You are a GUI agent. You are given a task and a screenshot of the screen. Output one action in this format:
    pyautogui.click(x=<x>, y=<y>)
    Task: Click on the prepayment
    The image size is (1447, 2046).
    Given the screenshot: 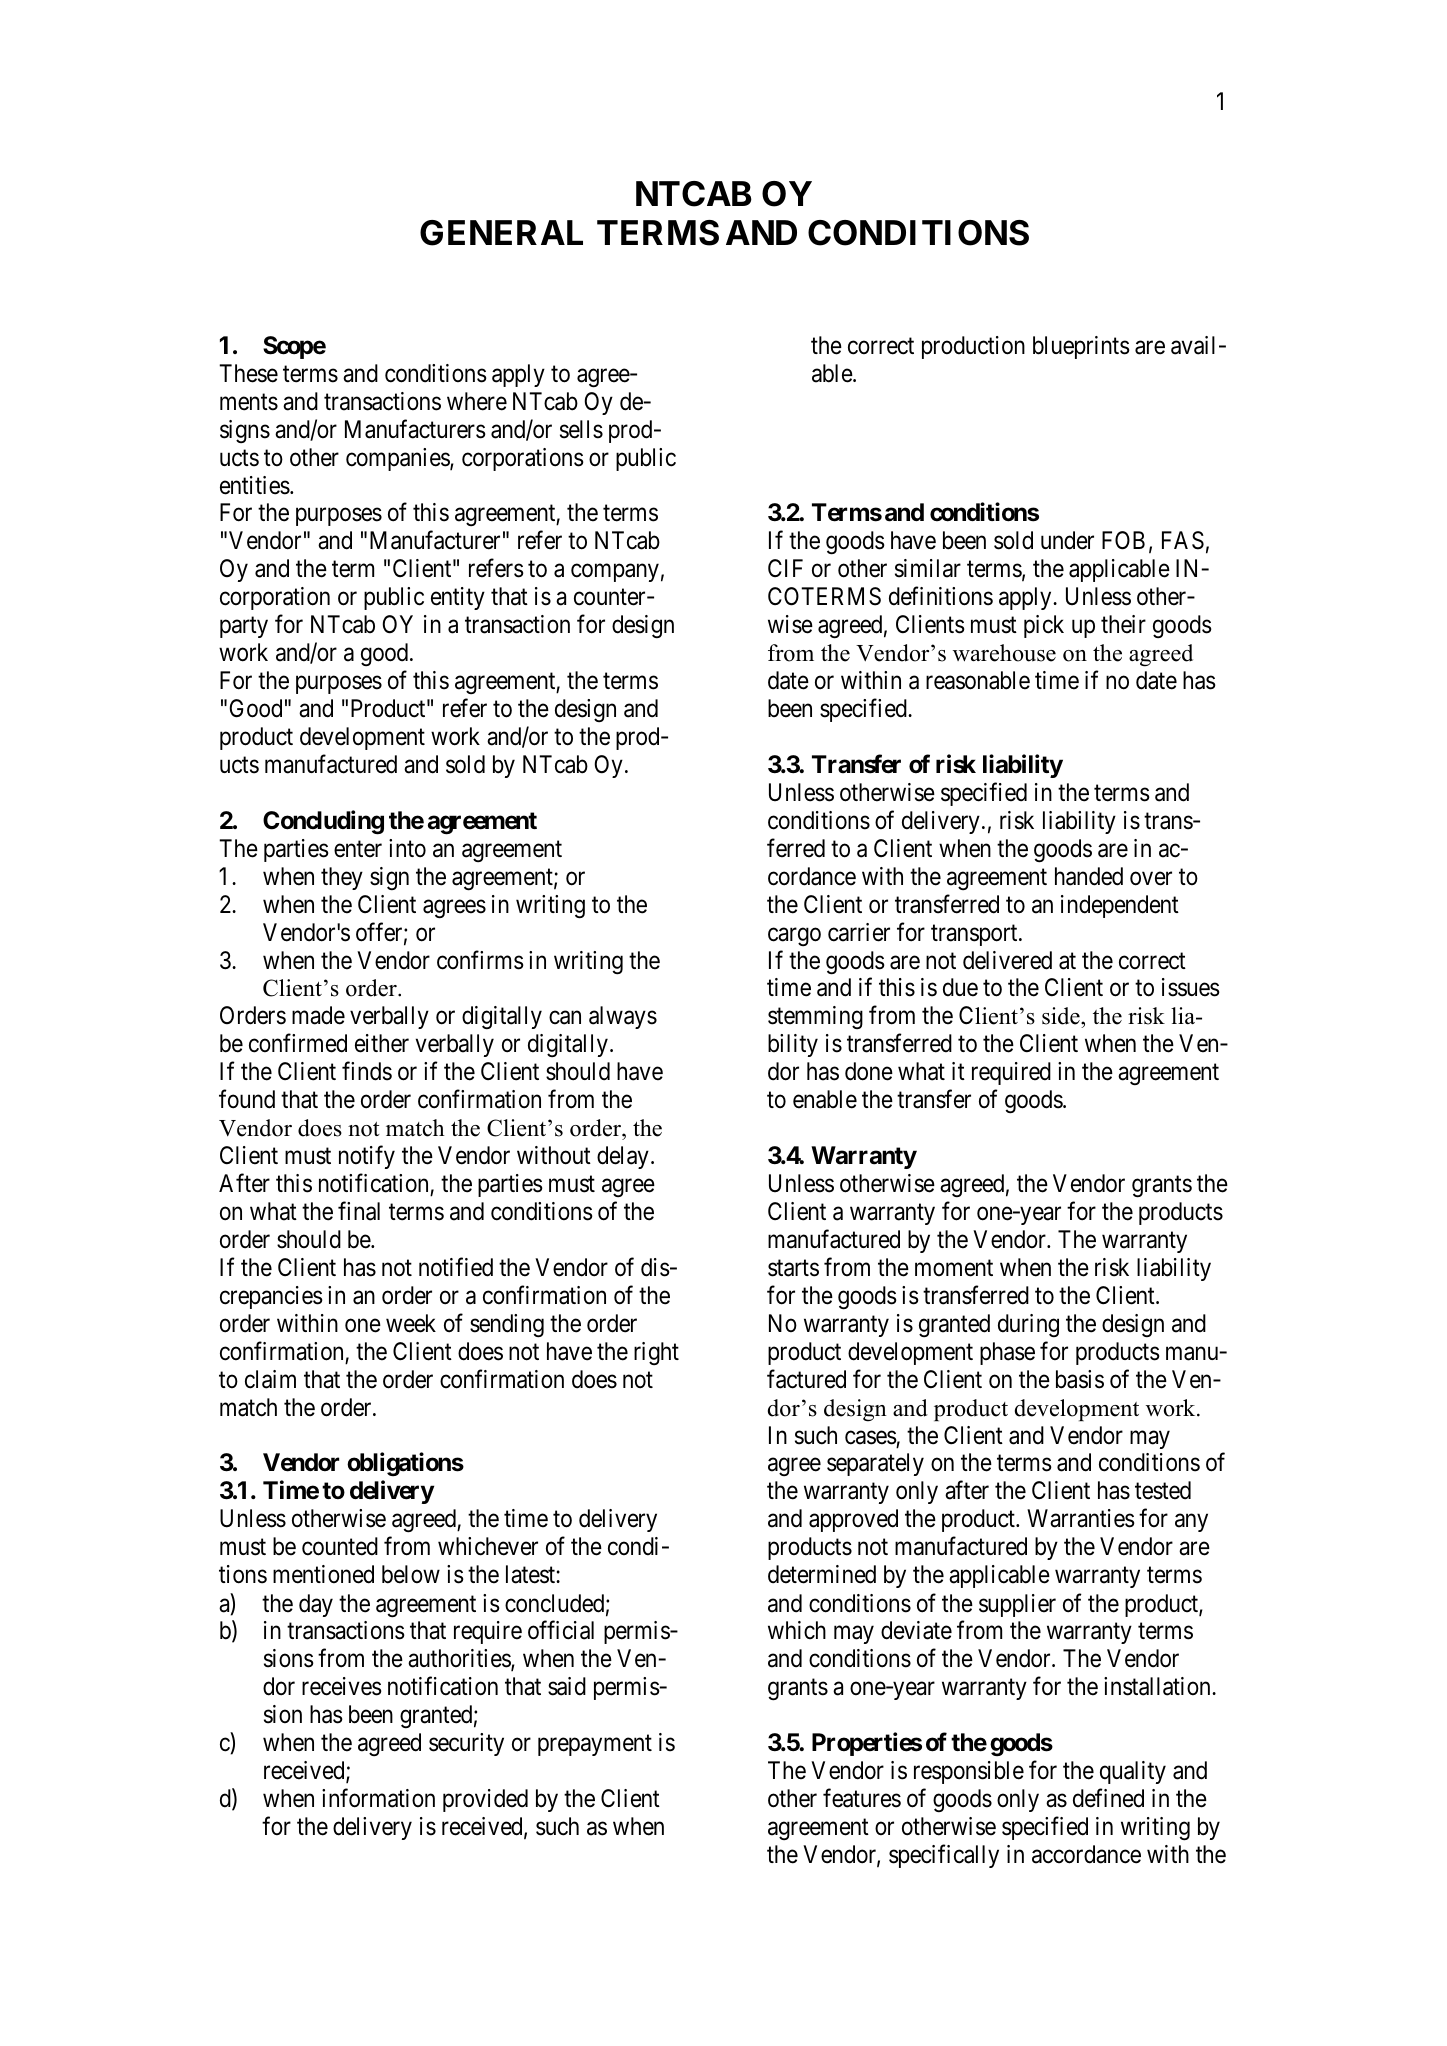 What is the action you would take?
    pyautogui.click(x=595, y=1745)
